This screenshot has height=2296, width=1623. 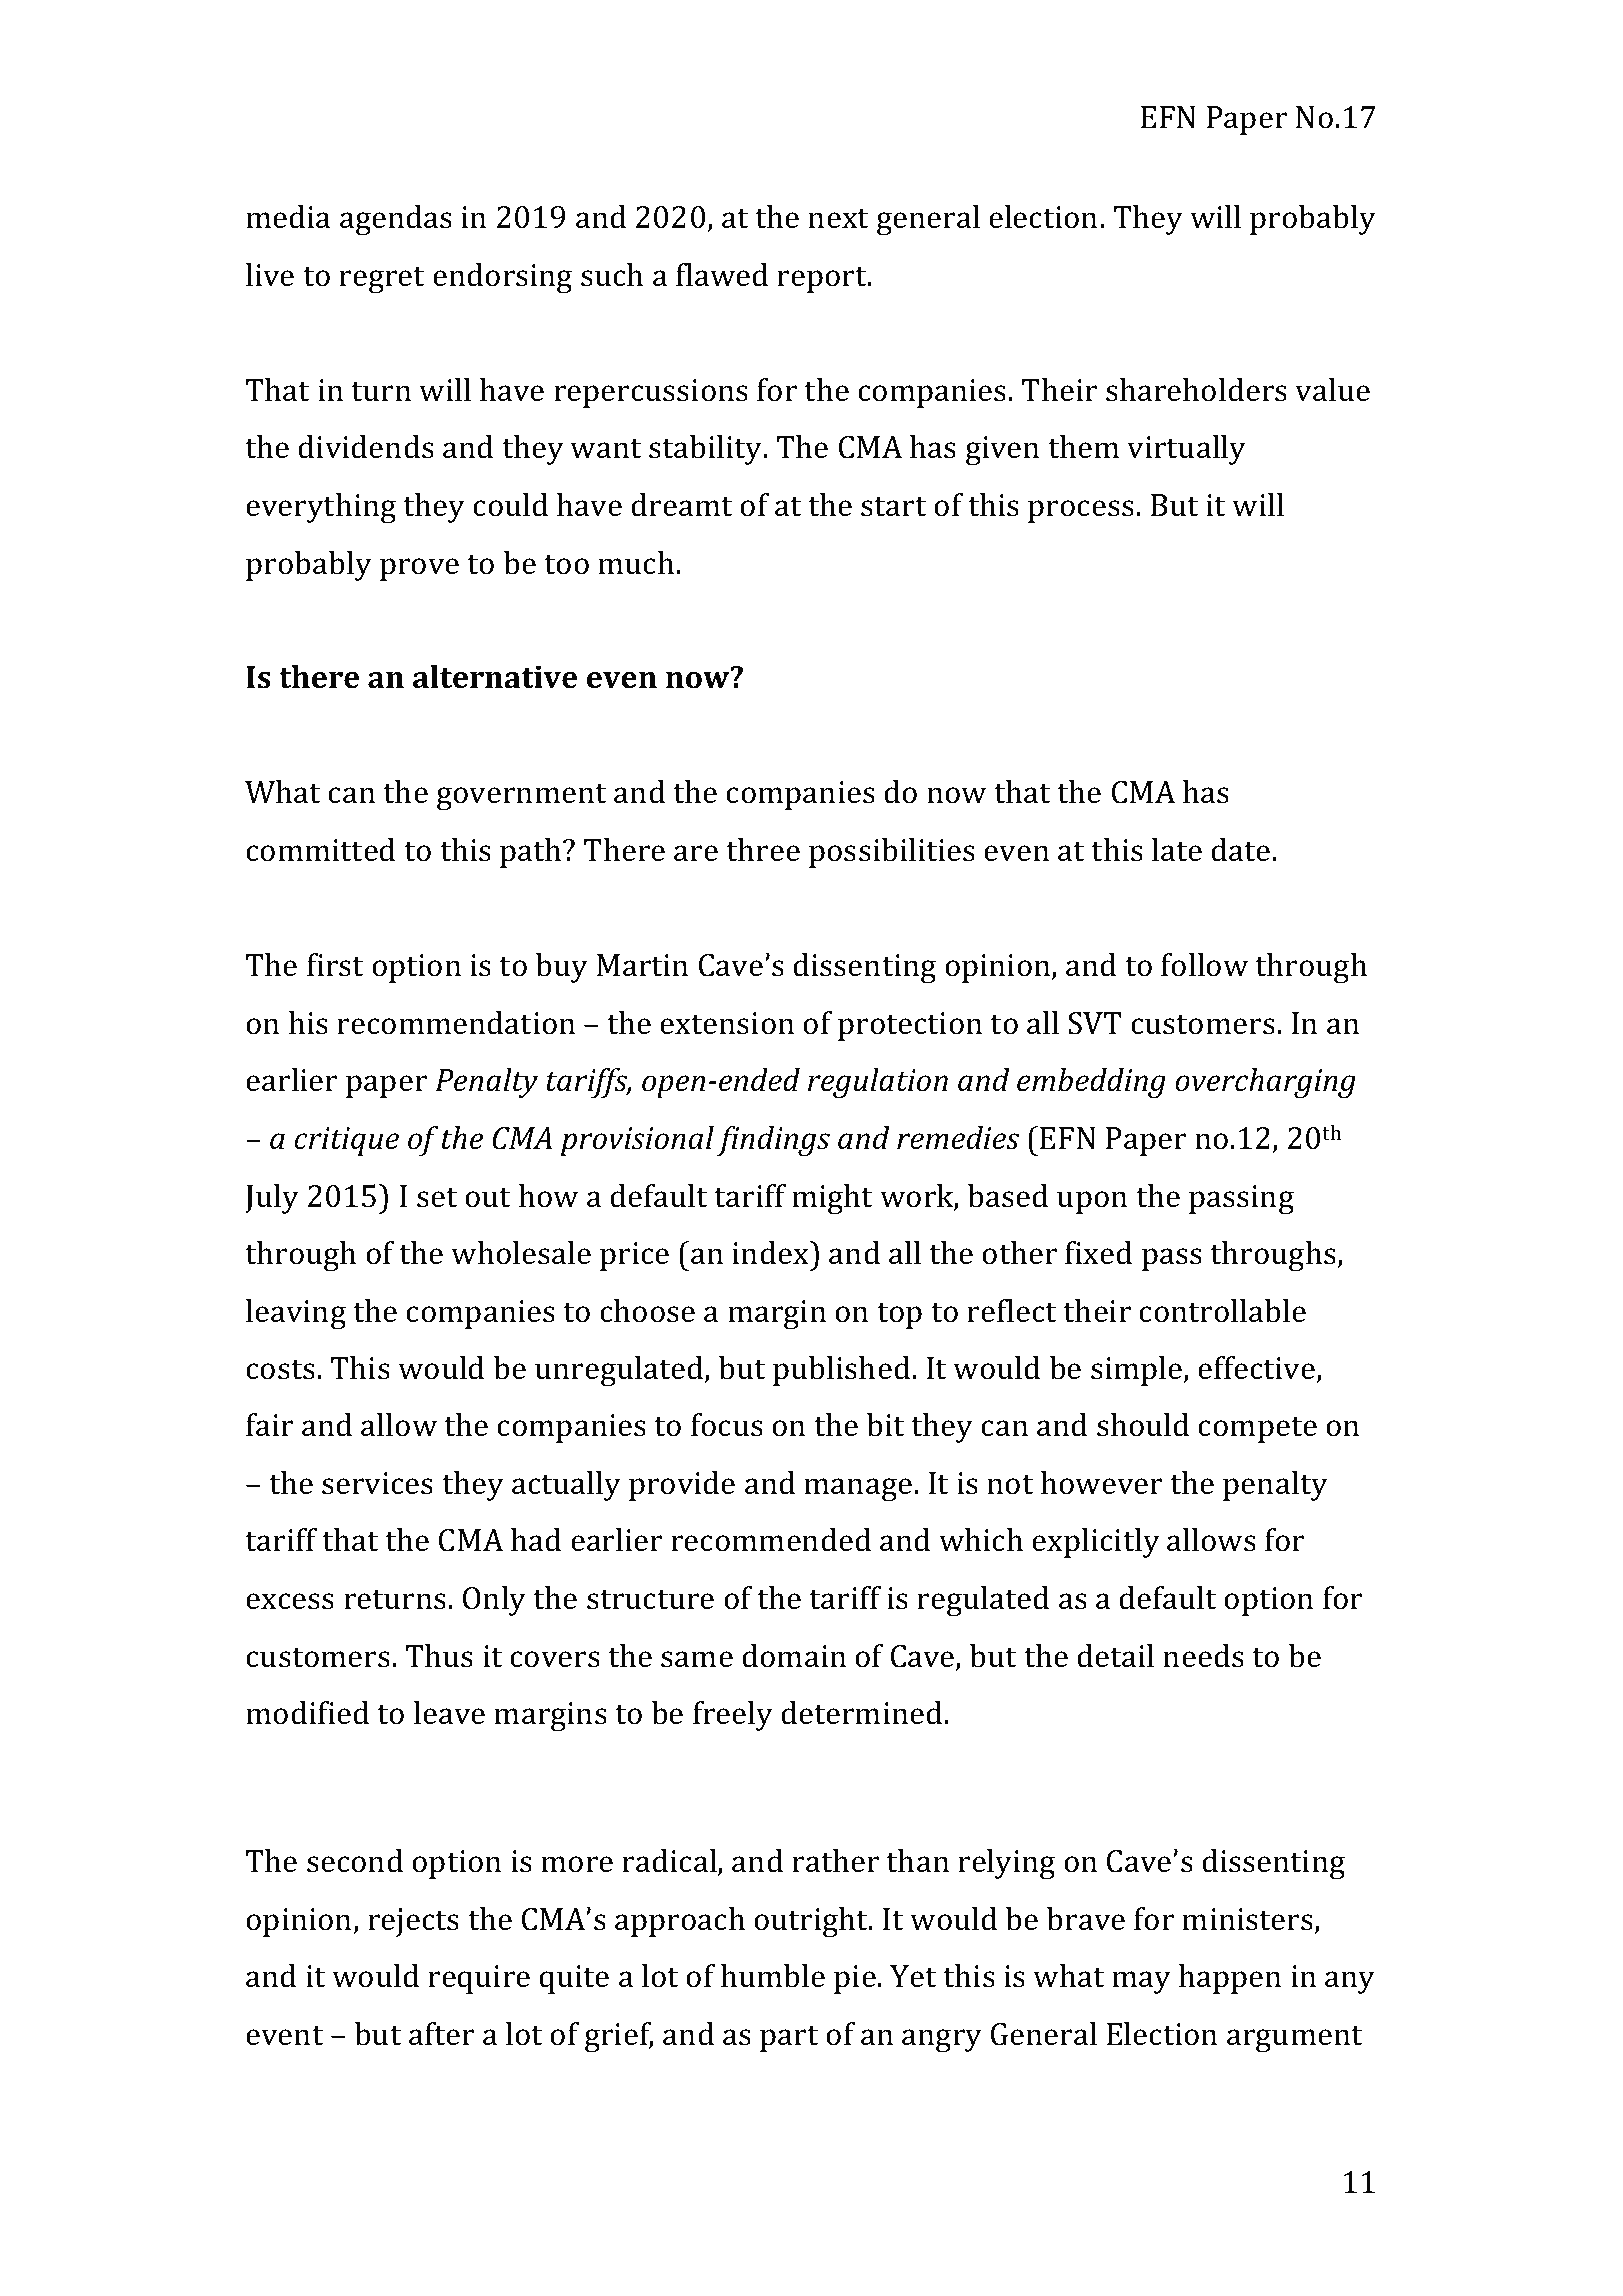 I want to click on happen, so click(x=1230, y=1979).
